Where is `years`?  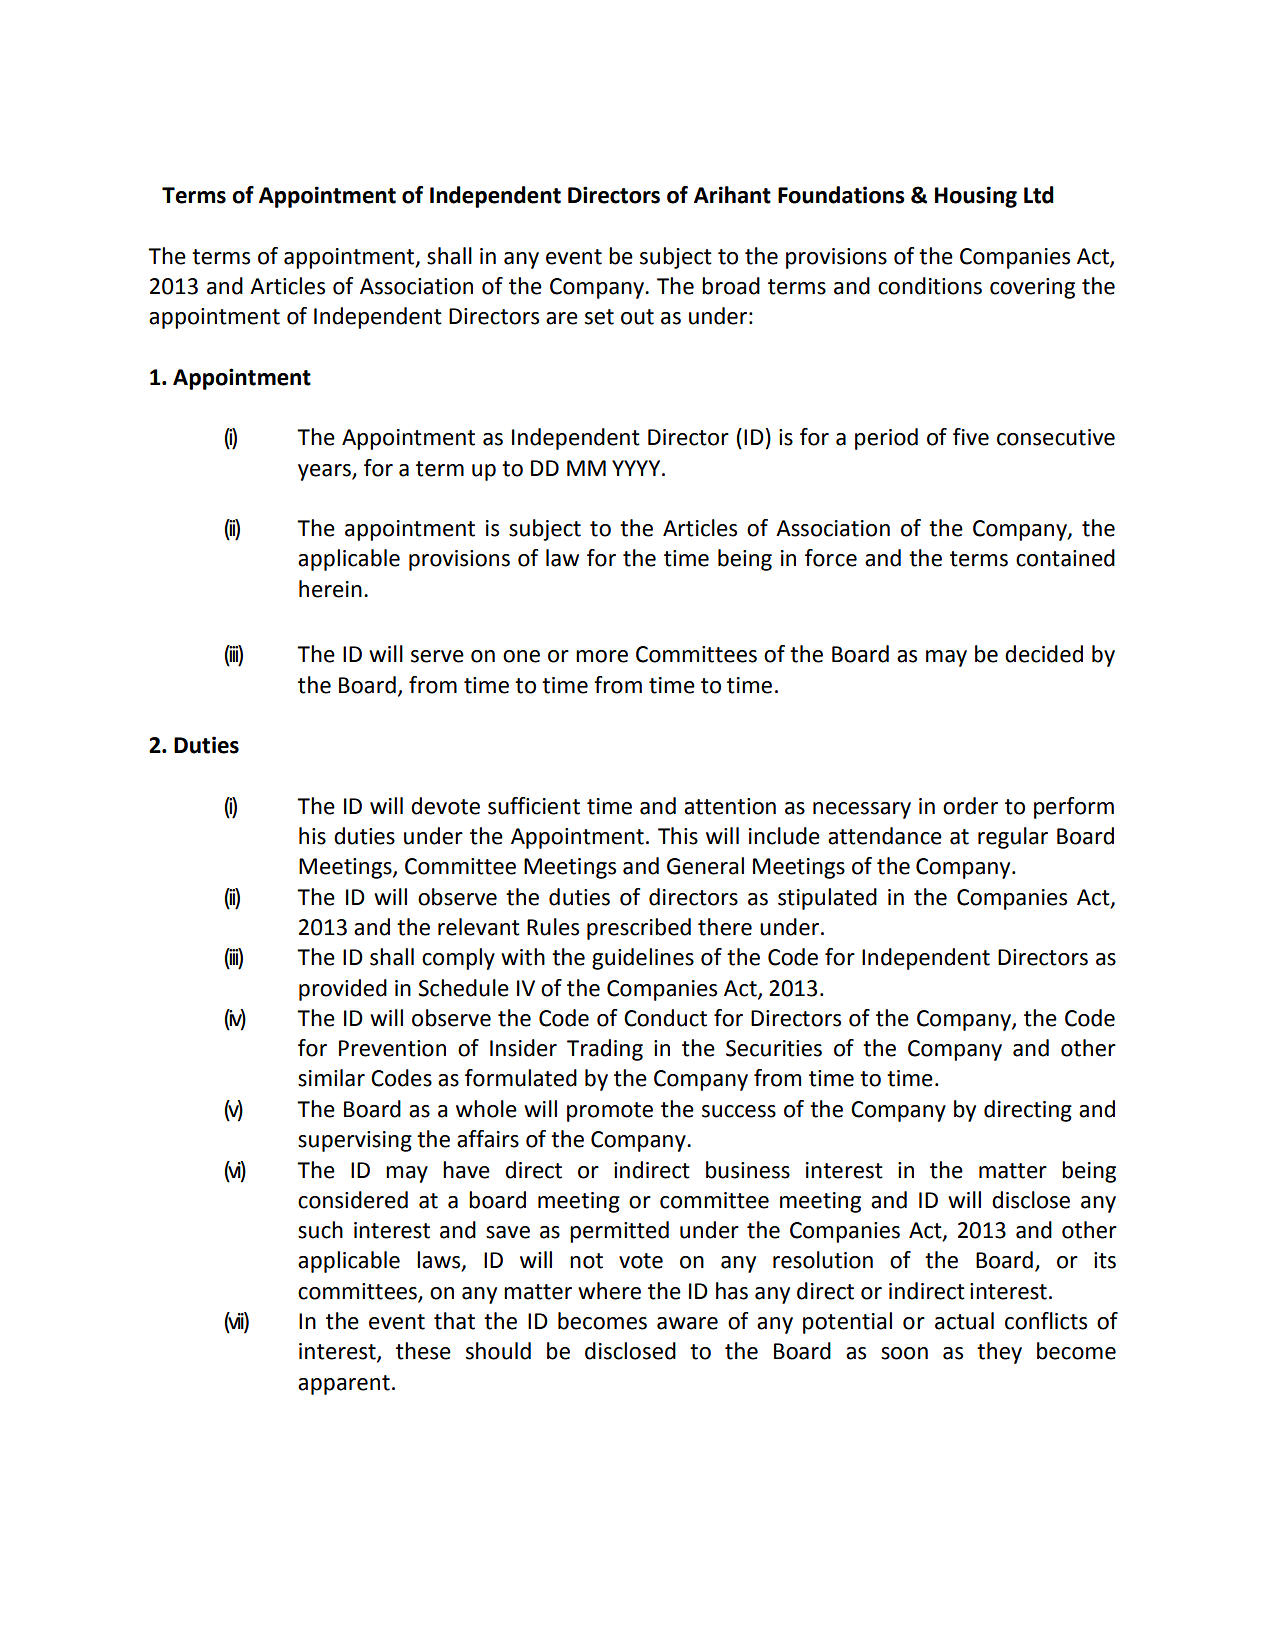 years is located at coordinates (325, 472).
